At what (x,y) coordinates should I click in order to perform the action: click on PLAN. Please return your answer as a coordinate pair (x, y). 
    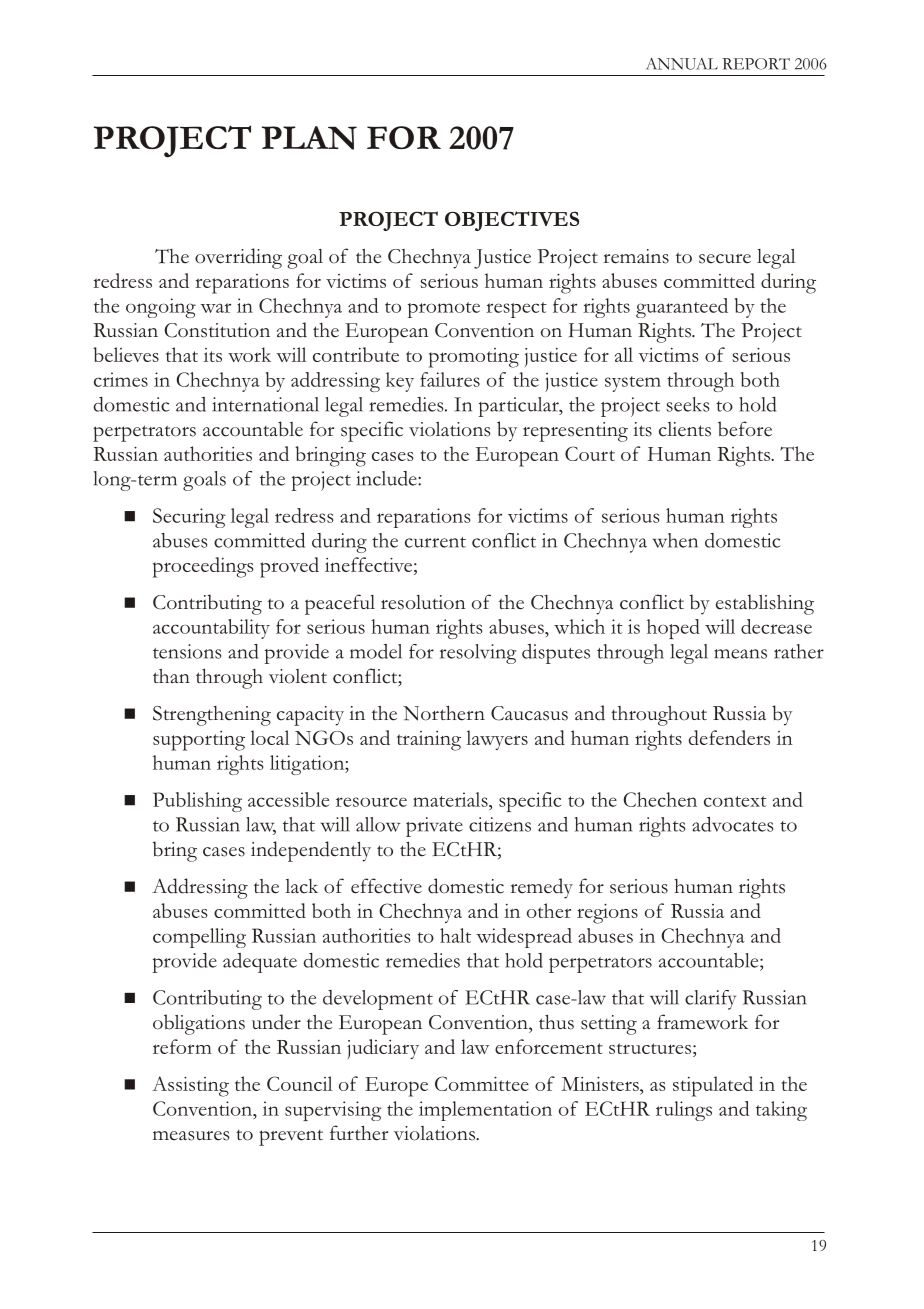
    Looking at the image, I should click on (309, 138).
